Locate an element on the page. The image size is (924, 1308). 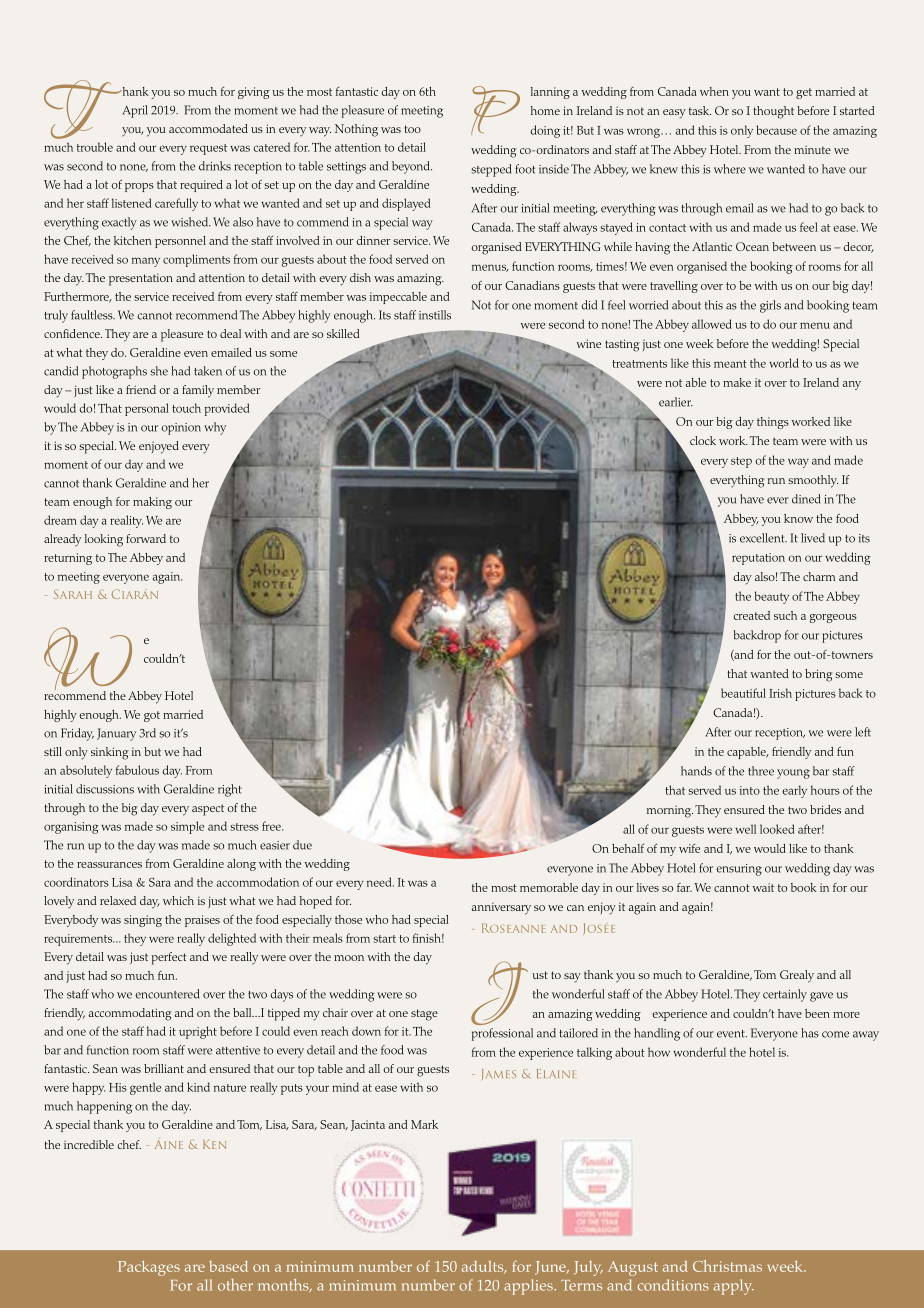
Packages is located at coordinates (149, 1268).
